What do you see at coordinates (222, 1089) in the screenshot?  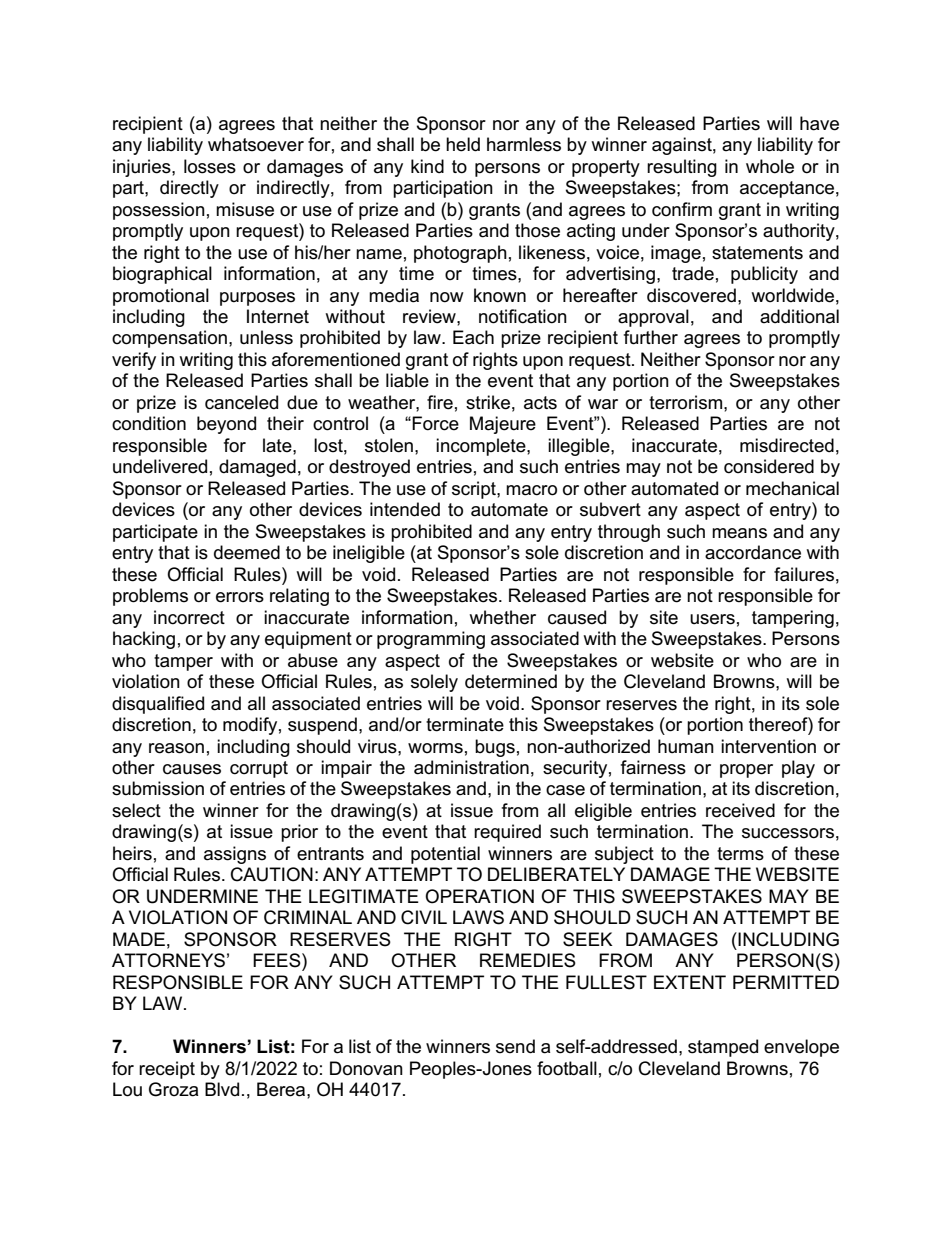 I see `Blvd` at bounding box center [222, 1089].
